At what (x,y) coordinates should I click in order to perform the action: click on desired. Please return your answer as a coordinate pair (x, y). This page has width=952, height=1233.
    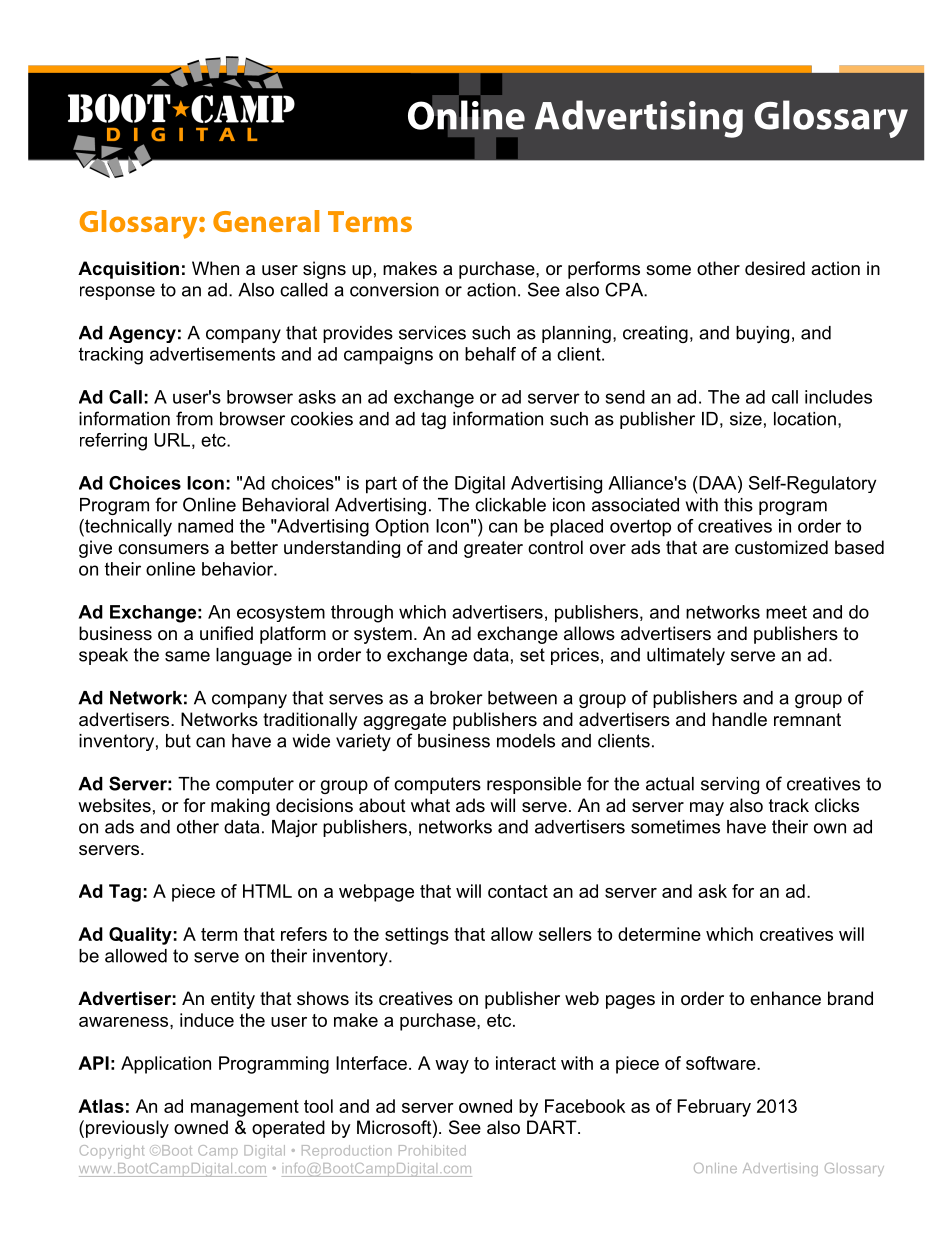
    Looking at the image, I should click on (775, 268).
